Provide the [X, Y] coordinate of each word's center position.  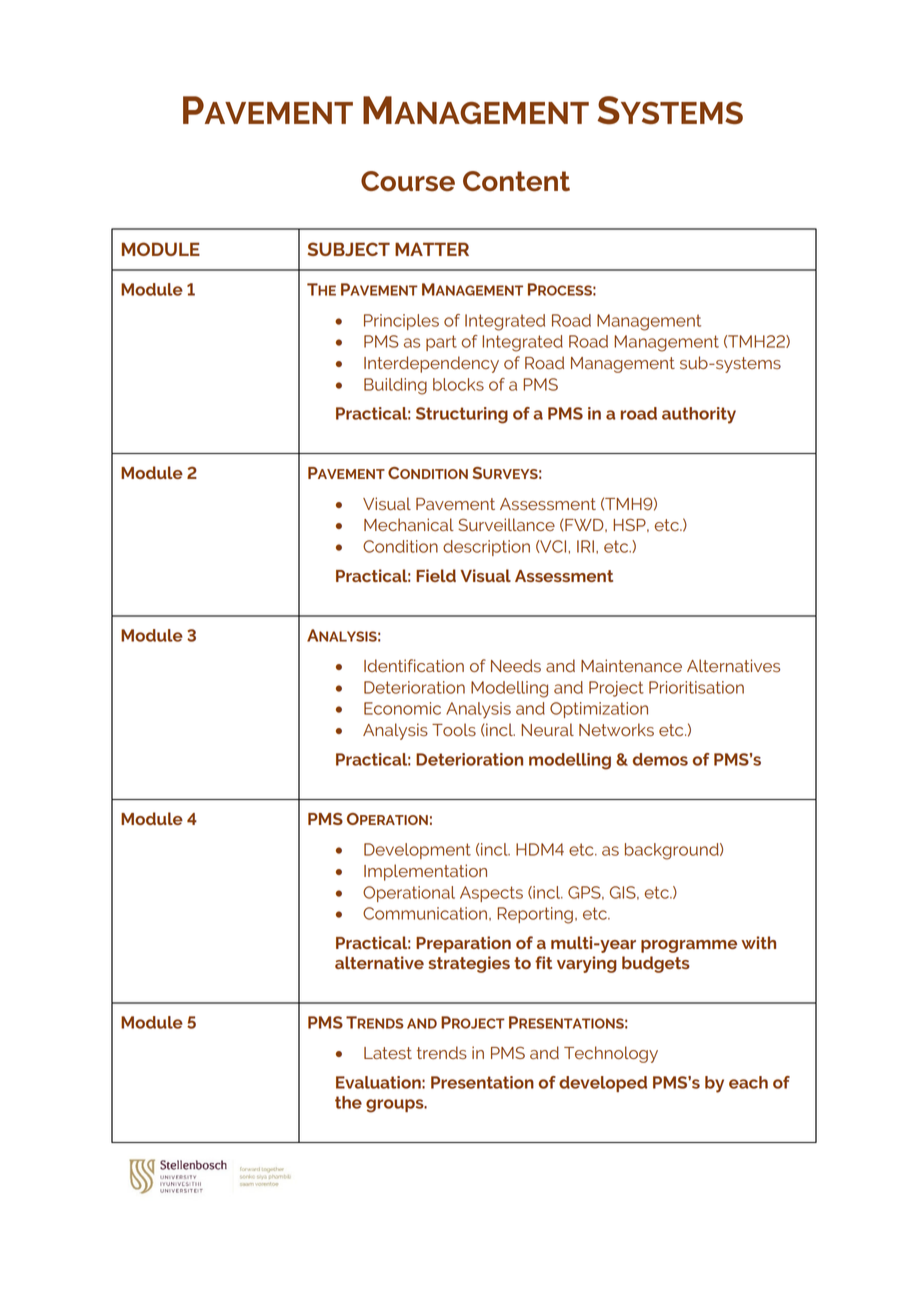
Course [408, 181]
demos [660, 759]
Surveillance [506, 525]
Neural [547, 730]
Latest [388, 1053]
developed [603, 1084]
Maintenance [631, 666]
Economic [402, 708]
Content [516, 181]
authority [699, 415]
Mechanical [409, 524]
